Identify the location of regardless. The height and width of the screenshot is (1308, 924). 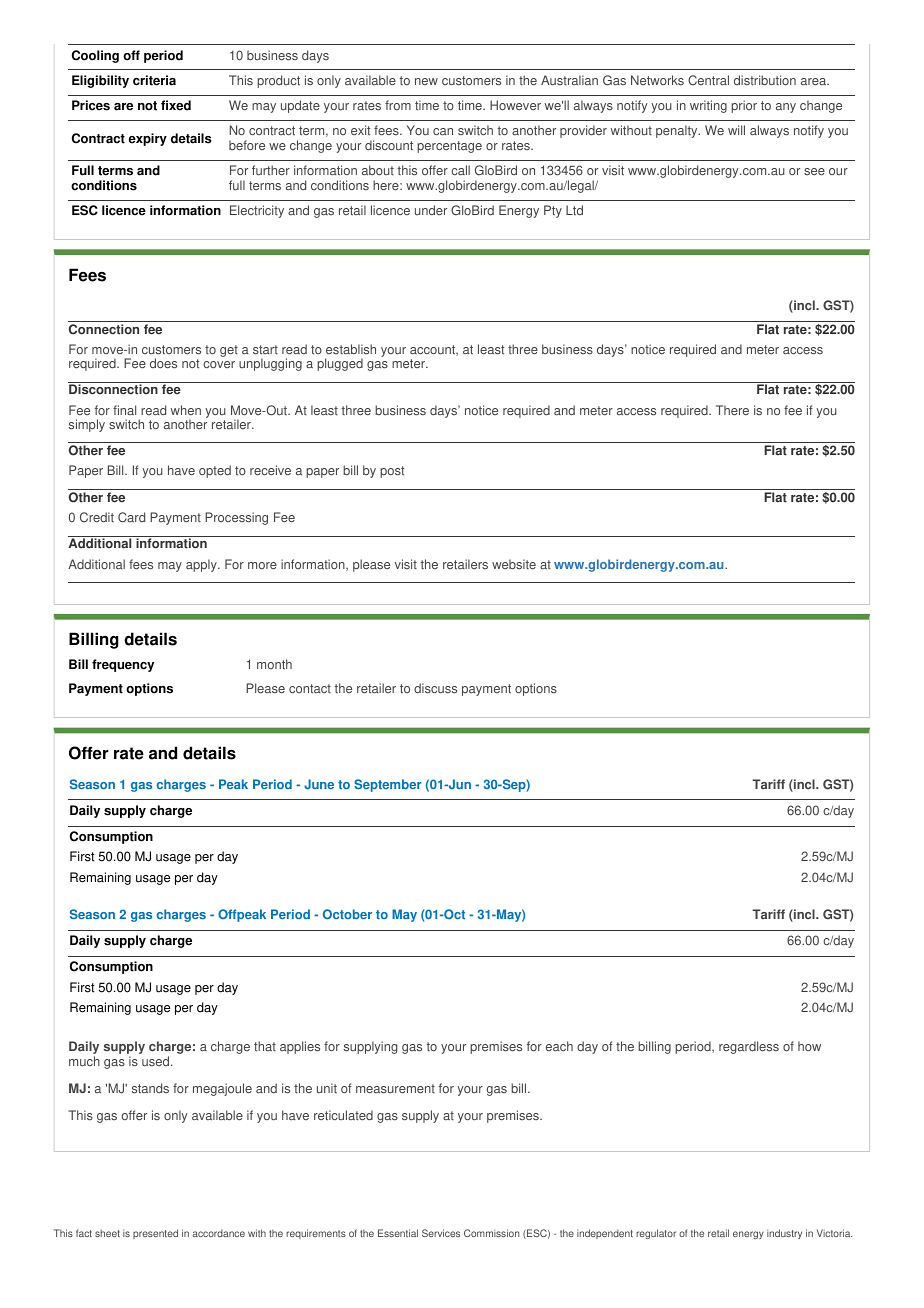
(749, 1047).
